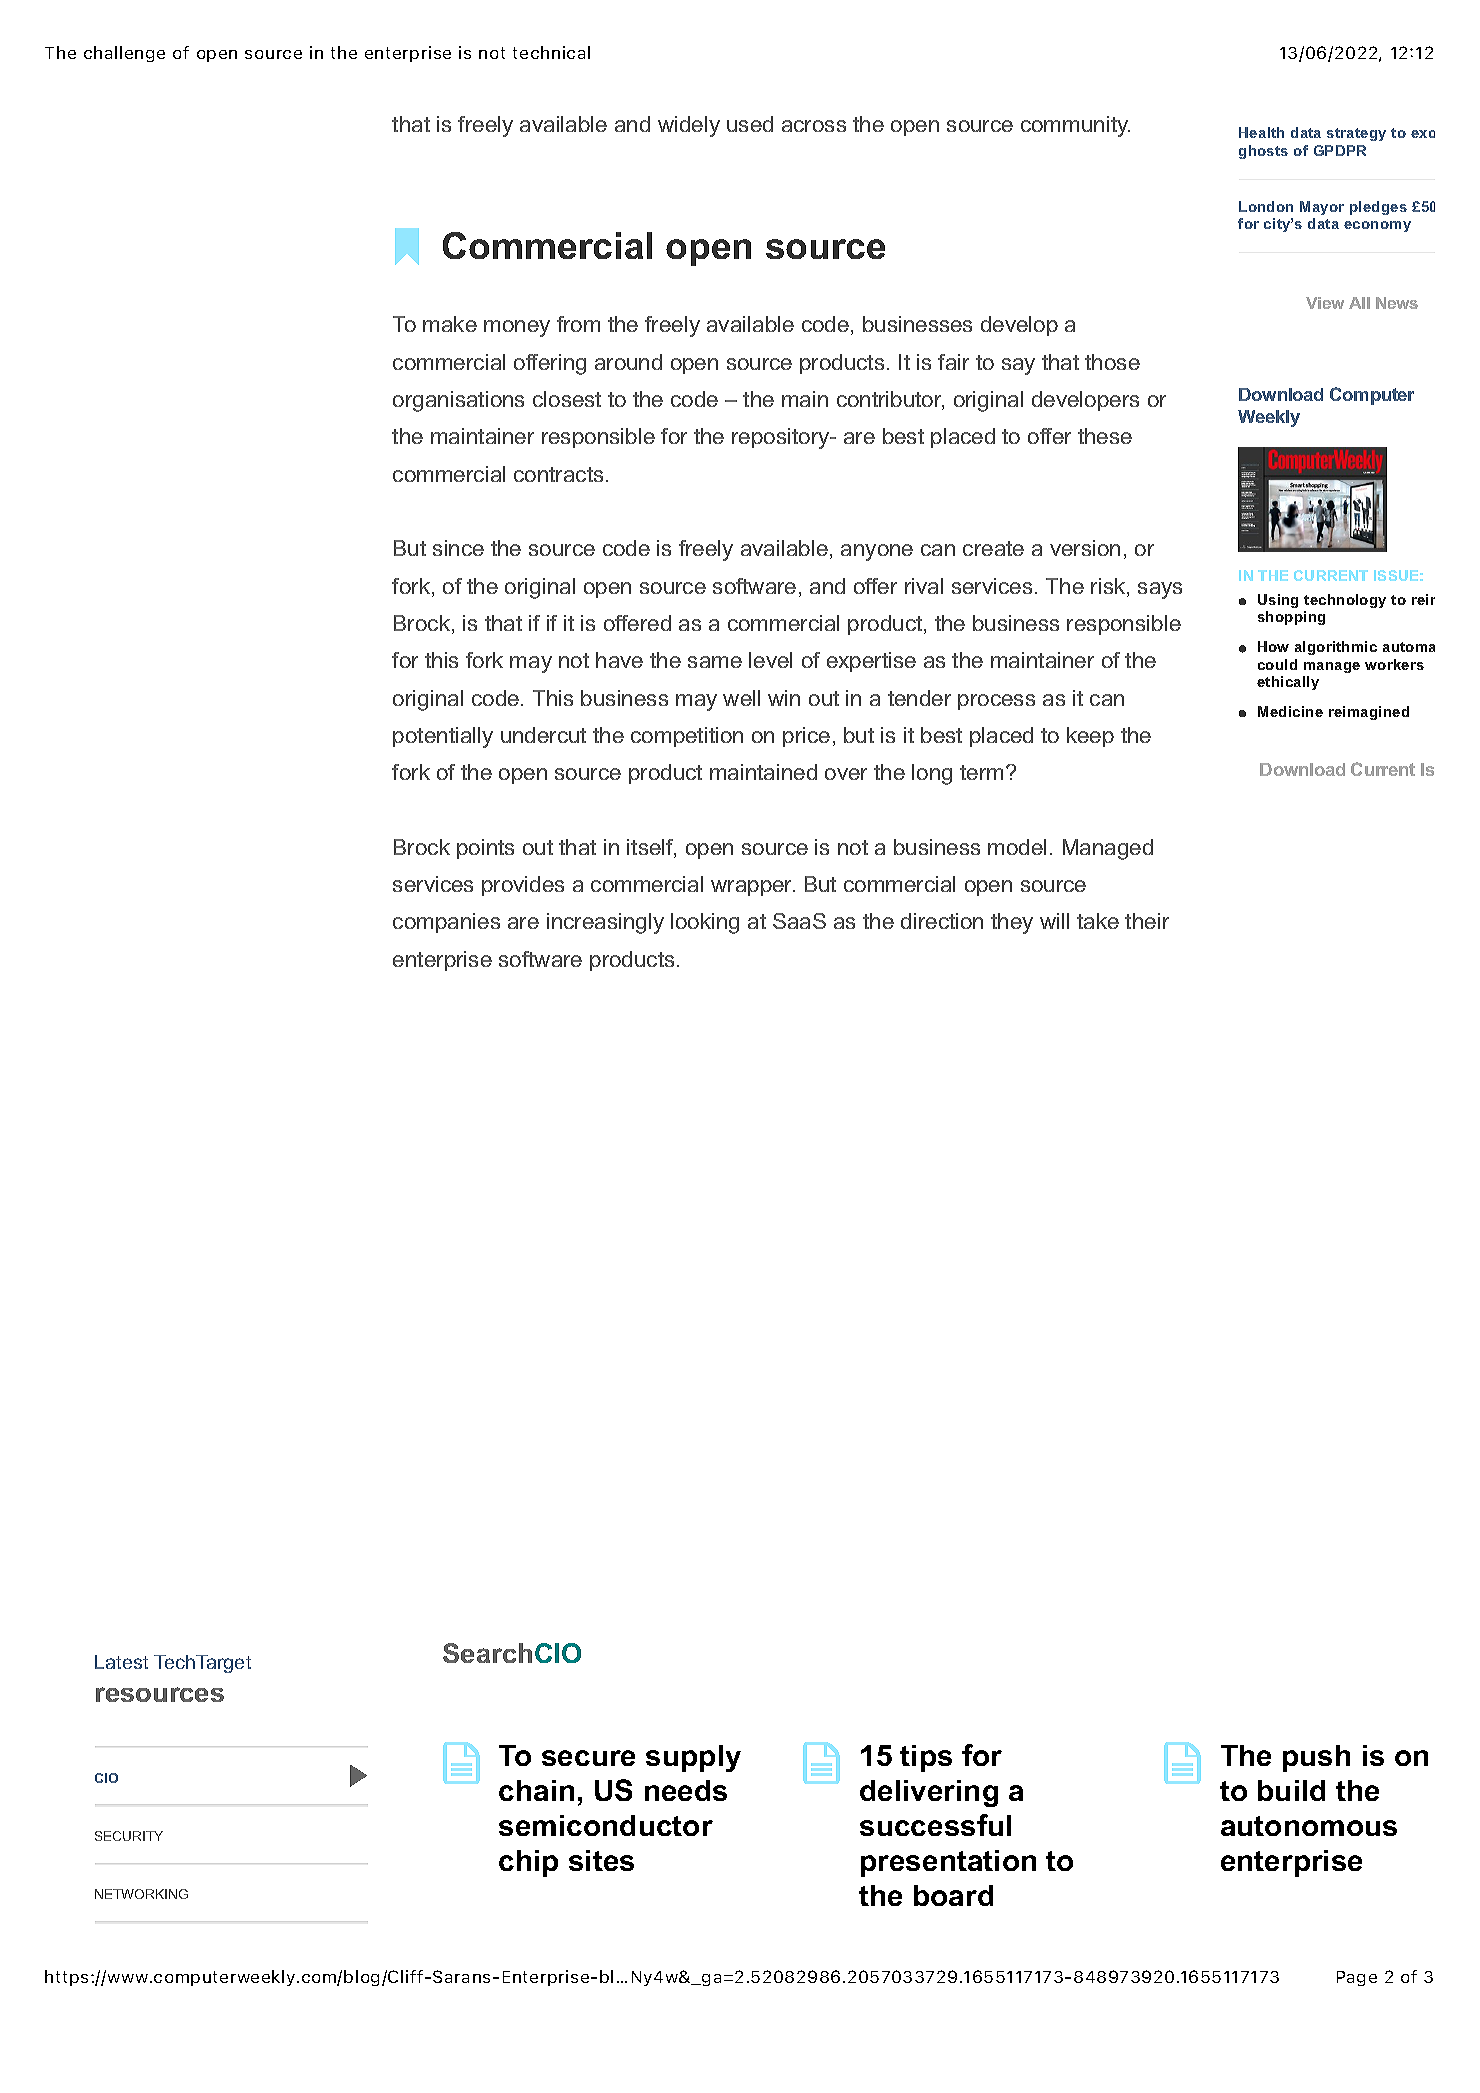  What do you see at coordinates (693, 1758) in the image?
I see `supply` at bounding box center [693, 1758].
